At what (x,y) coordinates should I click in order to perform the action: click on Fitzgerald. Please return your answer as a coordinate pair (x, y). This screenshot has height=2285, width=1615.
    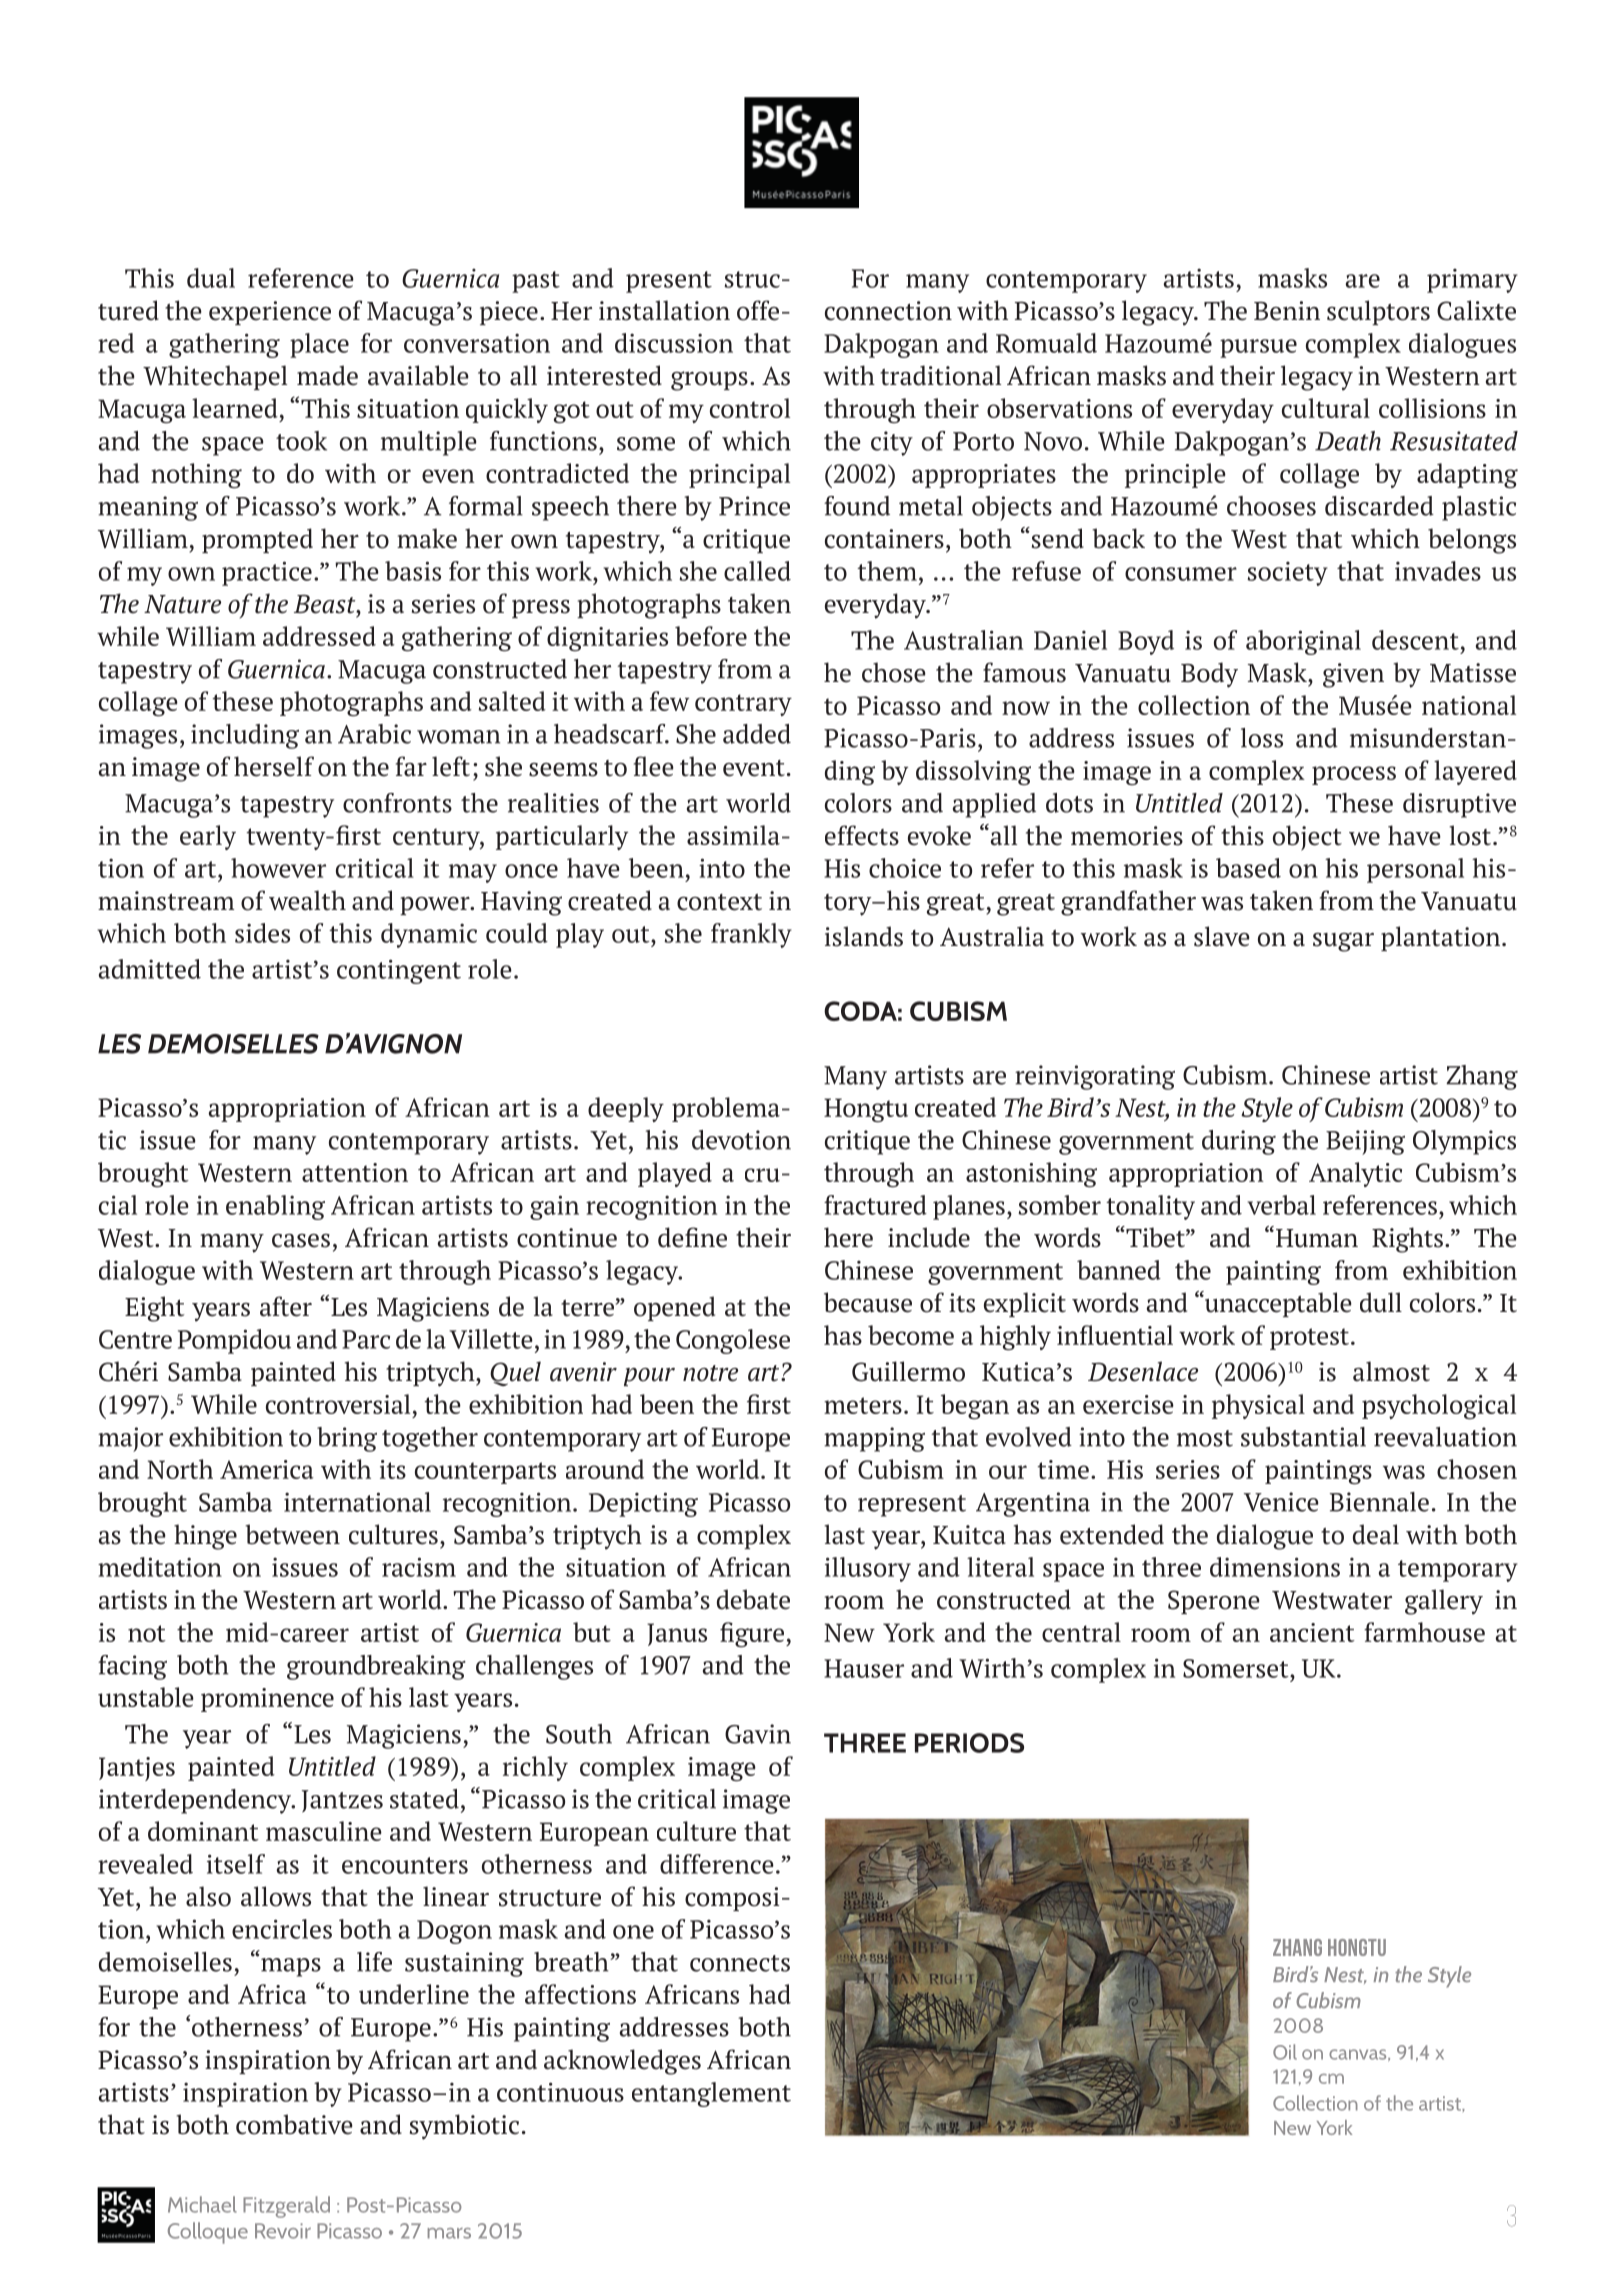
    Looking at the image, I should click on (286, 2207).
